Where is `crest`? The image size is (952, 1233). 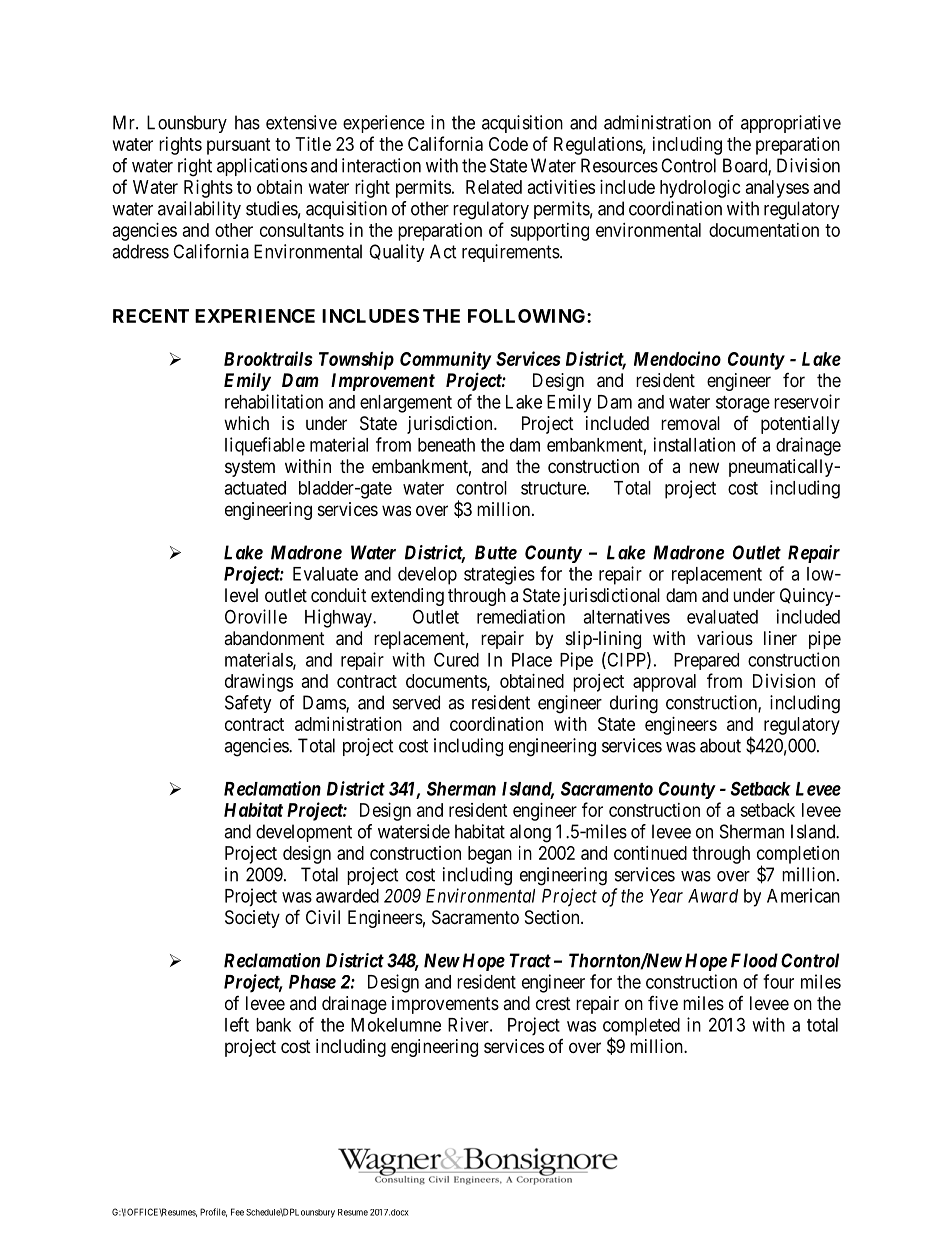 crest is located at coordinates (553, 1003).
